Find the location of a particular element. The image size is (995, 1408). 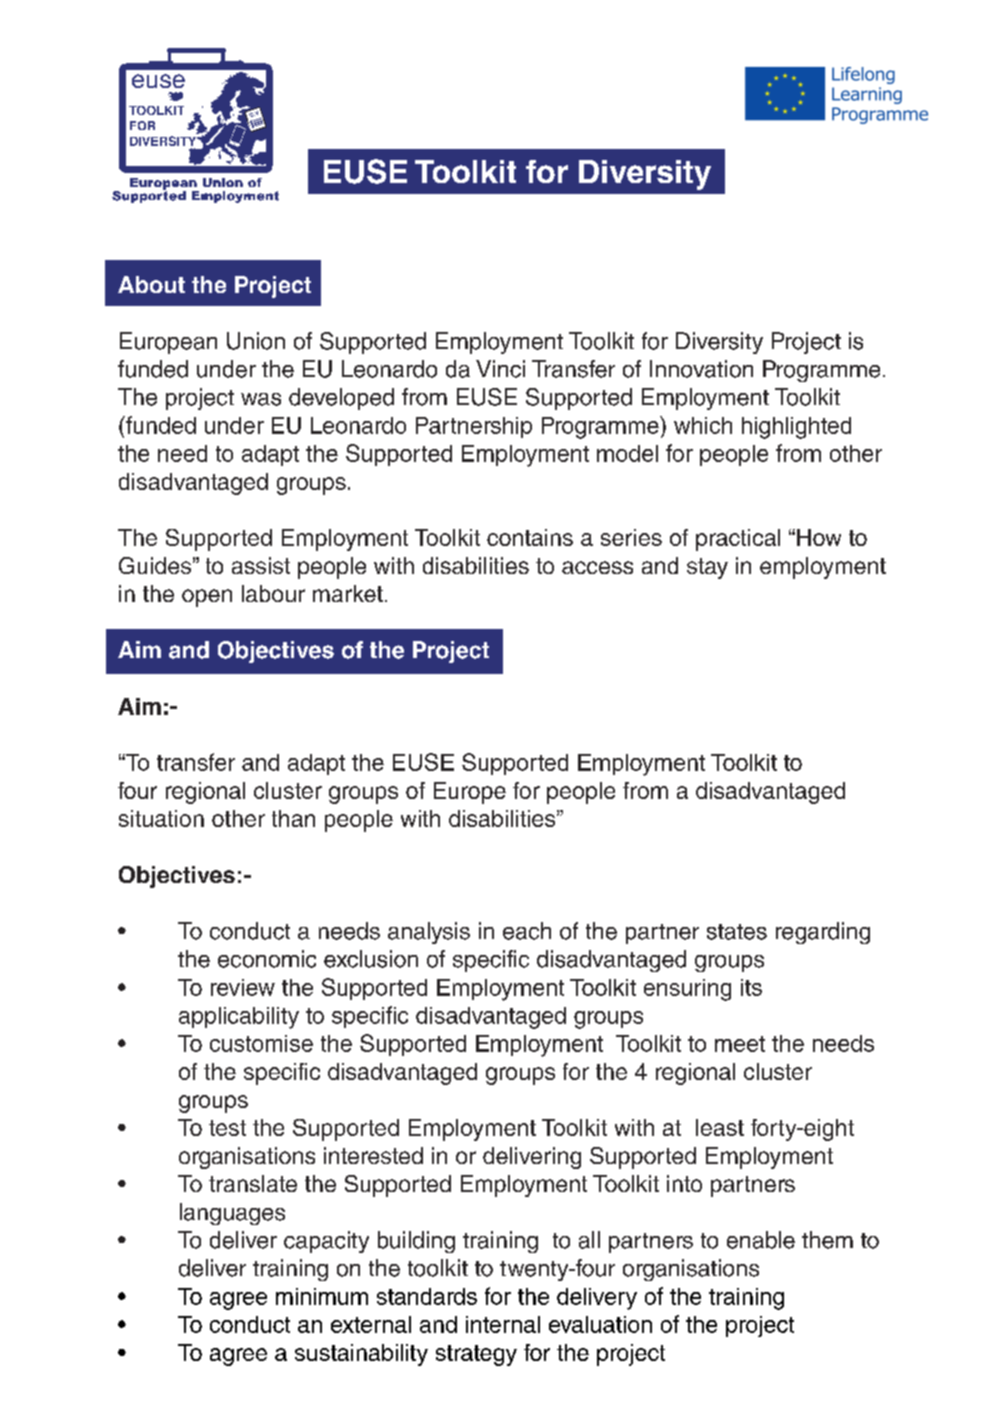

assist is located at coordinates (261, 565).
